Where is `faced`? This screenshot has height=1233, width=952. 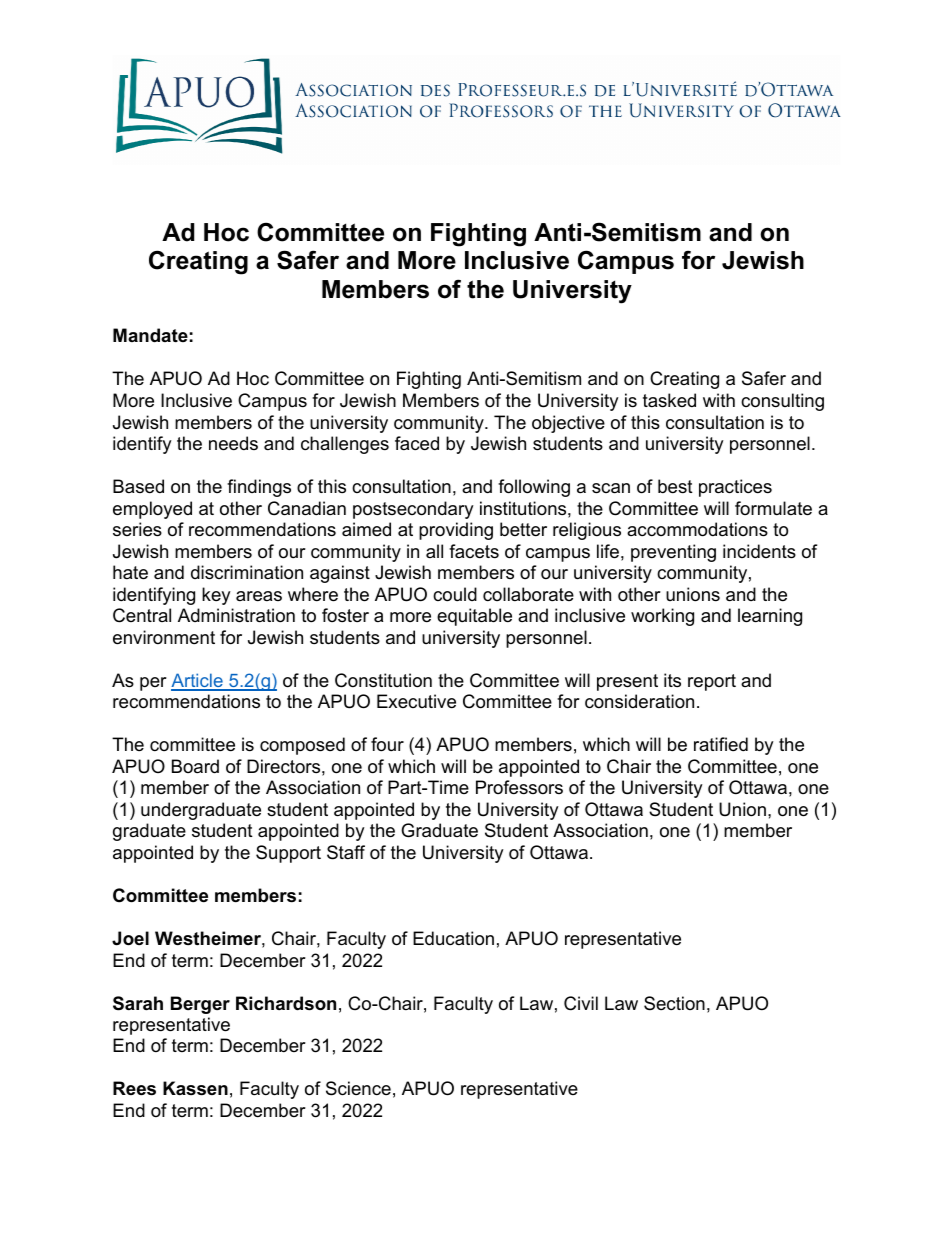 faced is located at coordinates (417, 443).
